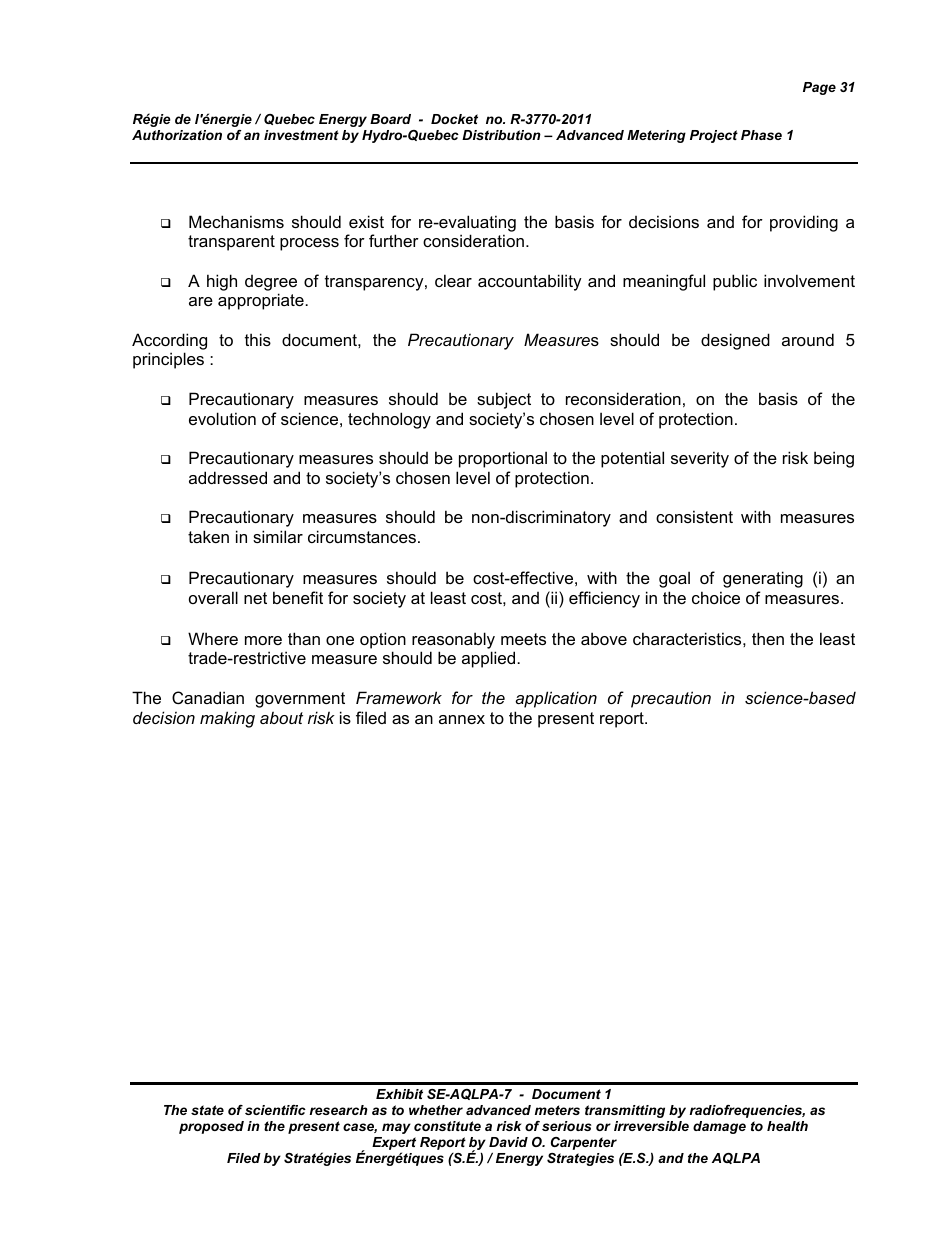  What do you see at coordinates (275, 1110) in the screenshot?
I see `scientific` at bounding box center [275, 1110].
